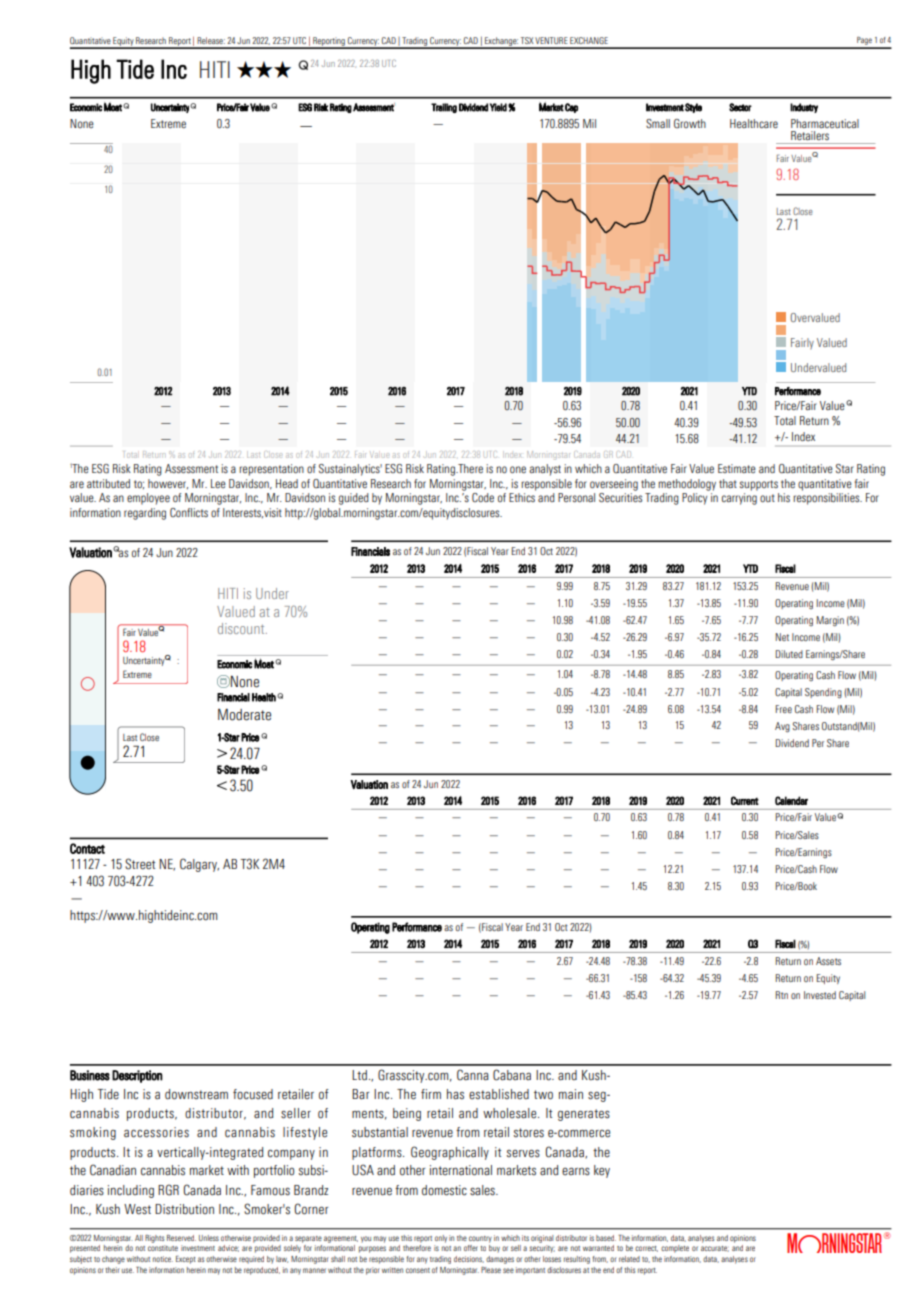 Image resolution: width=924 pixels, height=1308 pixels. I want to click on Sector, so click(740, 107).
